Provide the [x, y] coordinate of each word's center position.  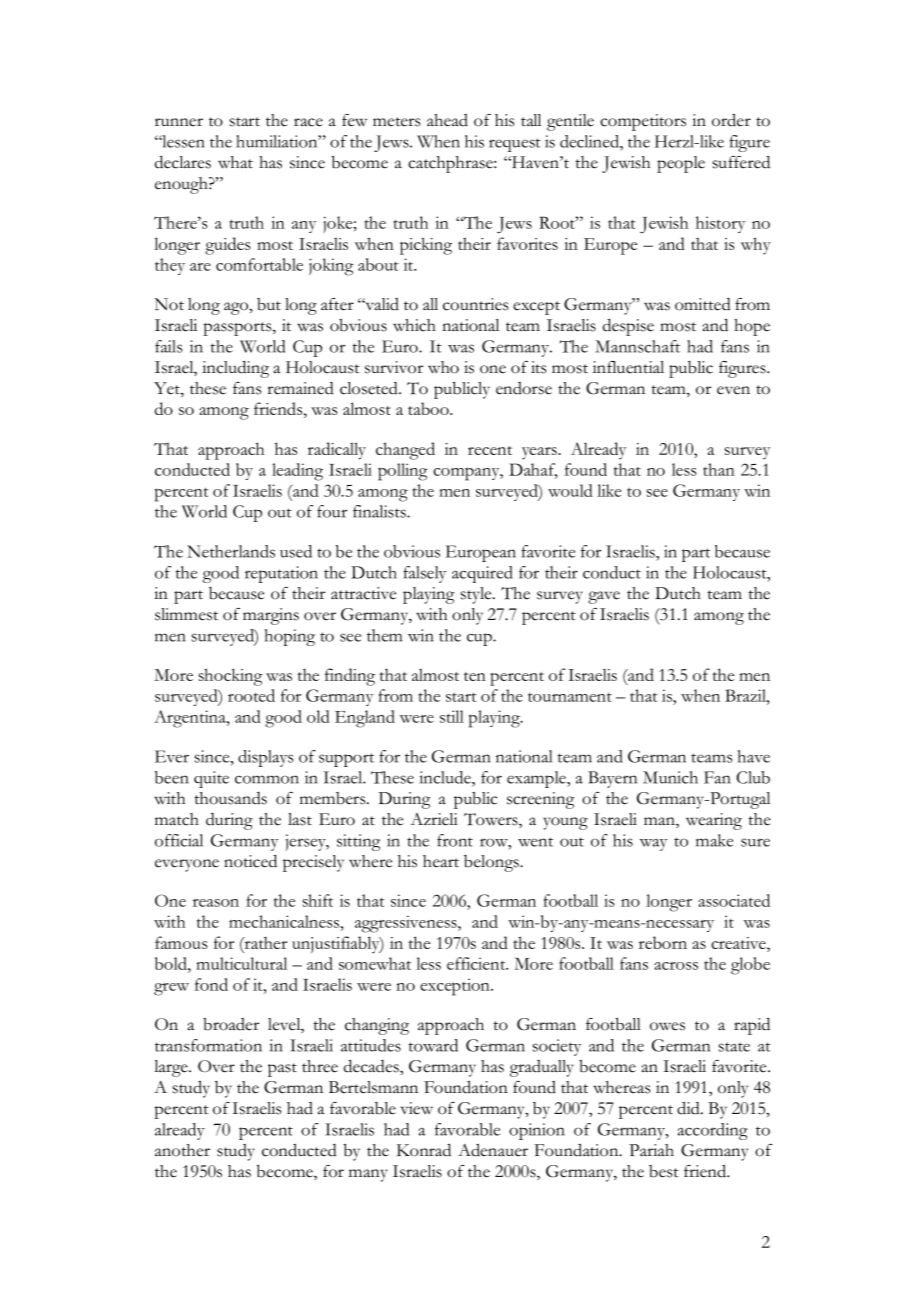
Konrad [424, 1150]
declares [183, 162]
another [182, 1150]
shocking [231, 677]
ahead [447, 120]
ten [475, 676]
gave [604, 597]
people [681, 164]
